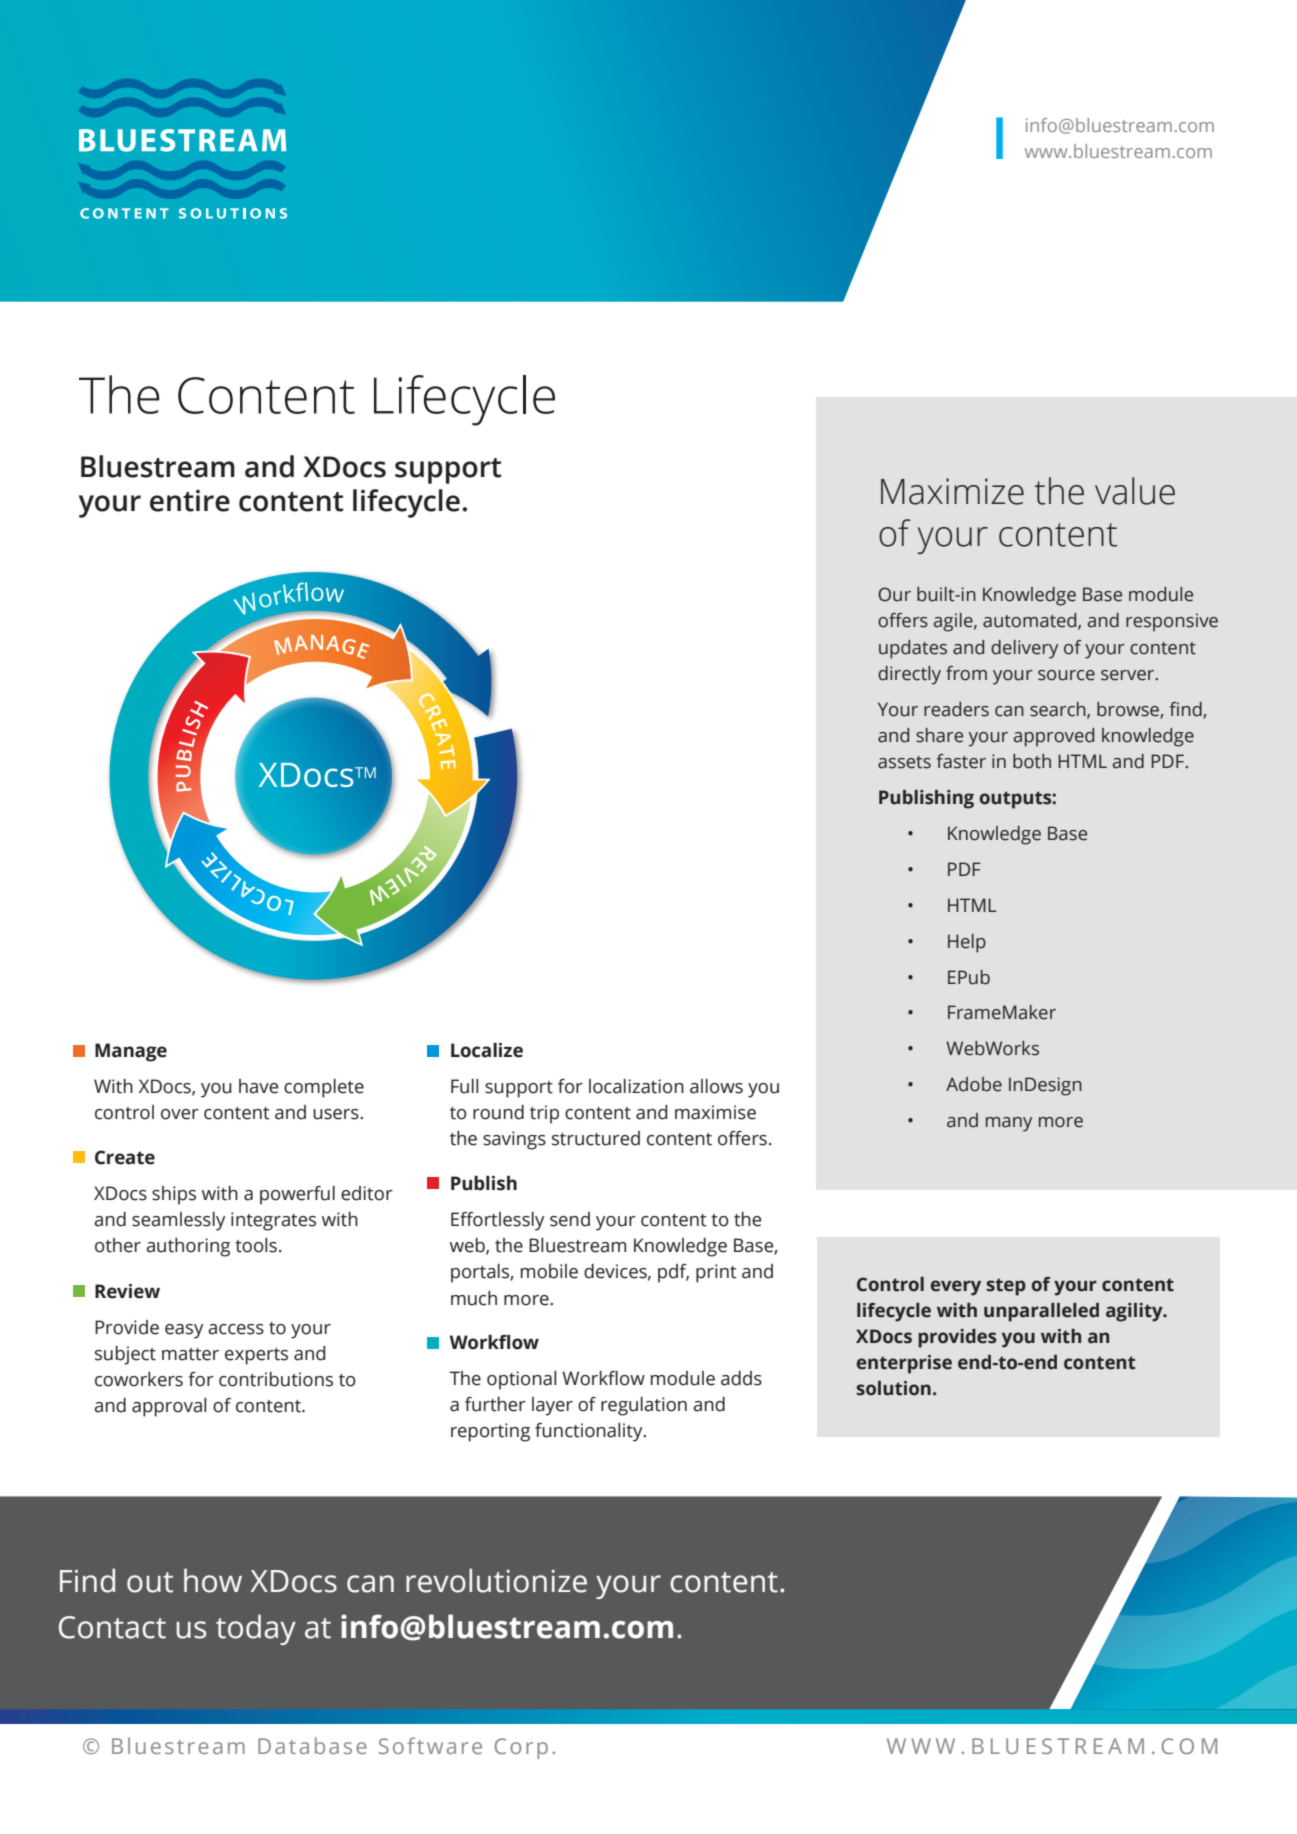  What do you see at coordinates (256, 1629) in the screenshot?
I see `today` at bounding box center [256, 1629].
